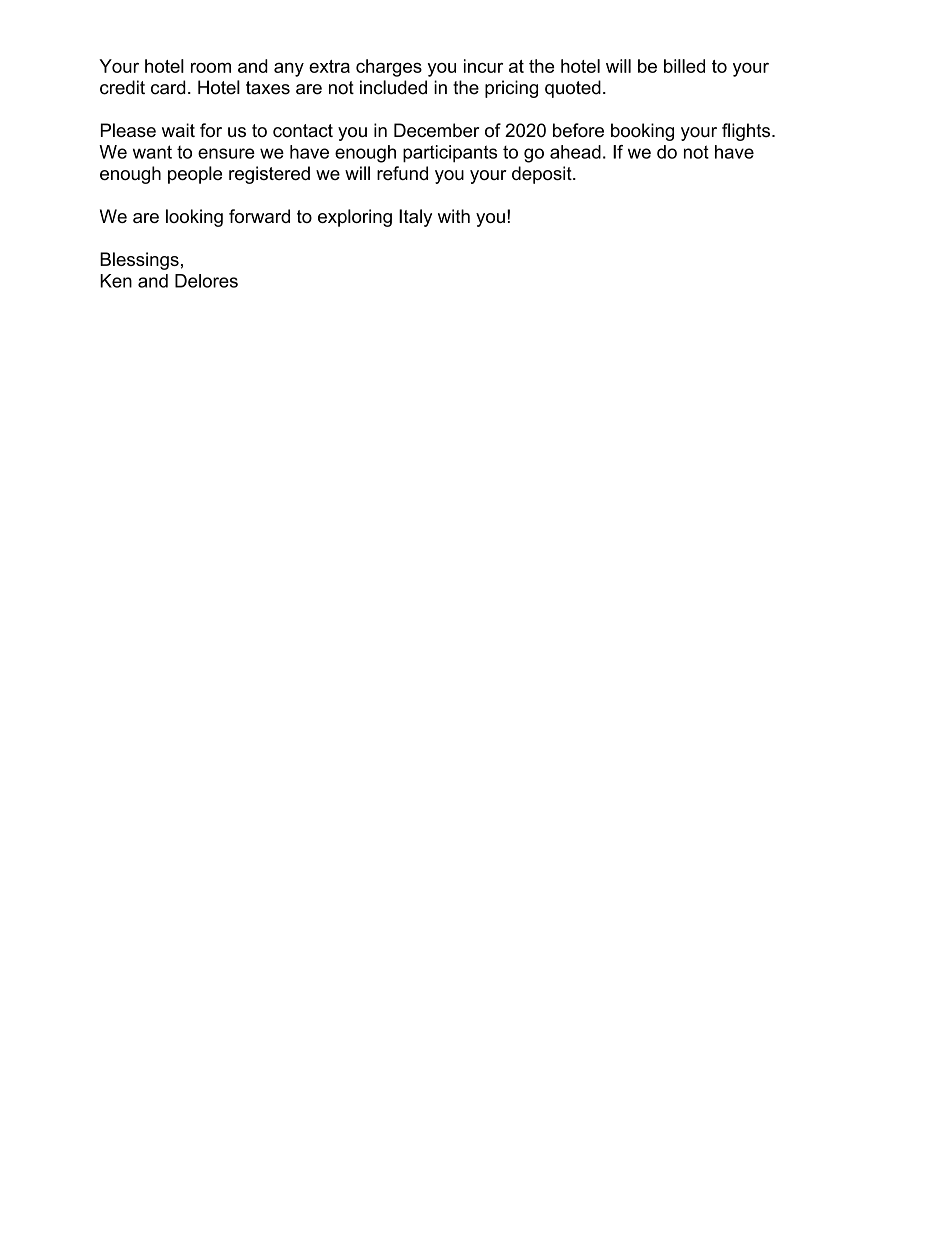  Describe the element at coordinates (211, 67) in the screenshot. I see `room` at that location.
